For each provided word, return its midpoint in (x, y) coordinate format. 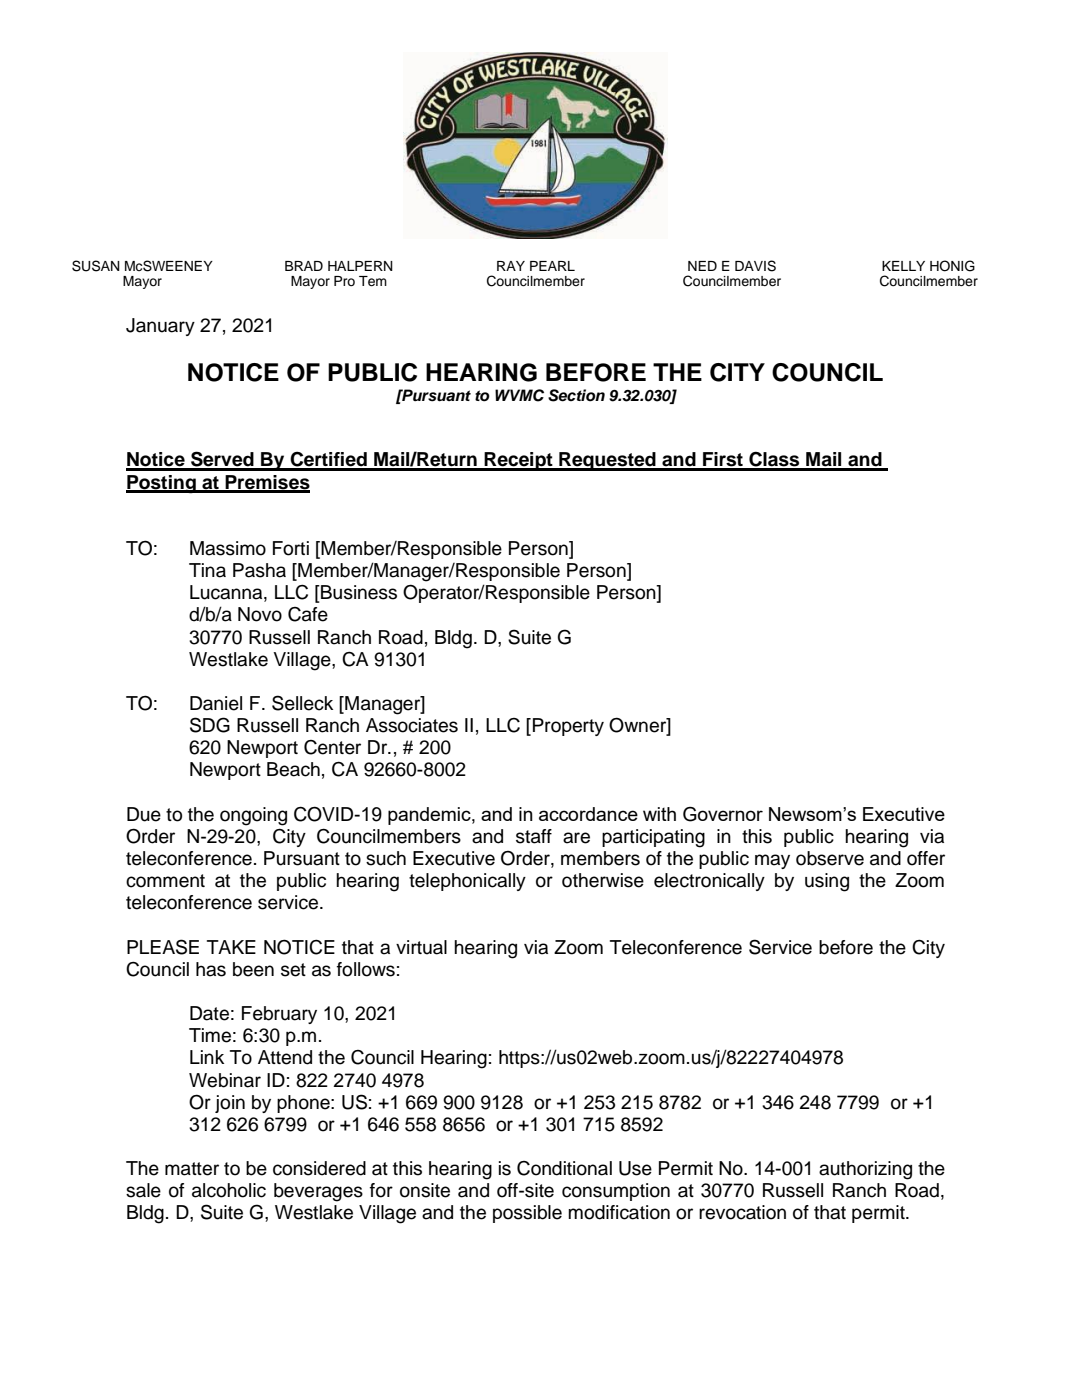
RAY (511, 266)
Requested (607, 461)
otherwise (603, 880)
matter (192, 1169)
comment (165, 881)
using (827, 882)
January (160, 327)
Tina (207, 570)
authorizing (865, 1170)
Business (358, 592)
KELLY (903, 266)
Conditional (564, 1168)
